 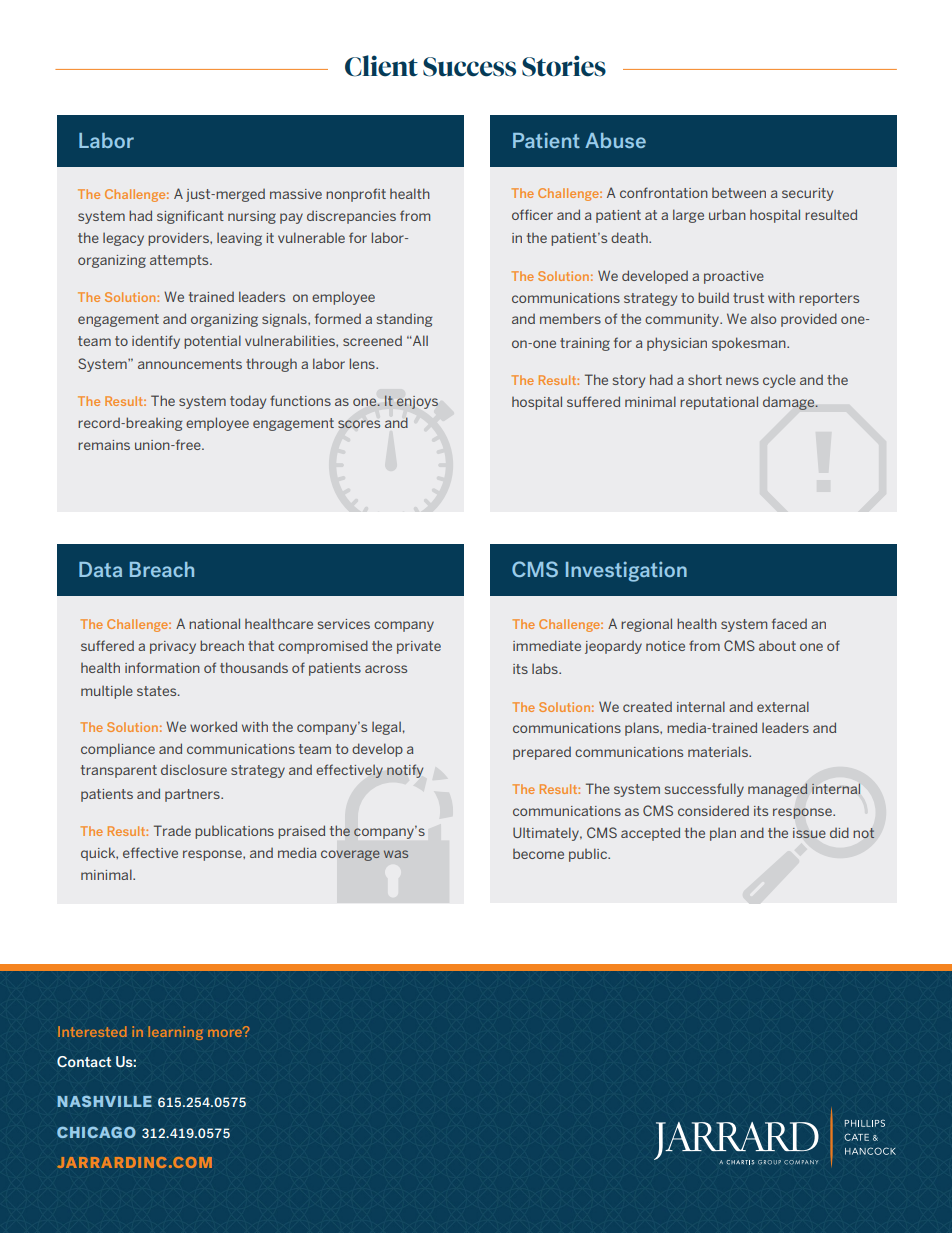 What do you see at coordinates (789, 623) in the screenshot?
I see `faced` at bounding box center [789, 623].
